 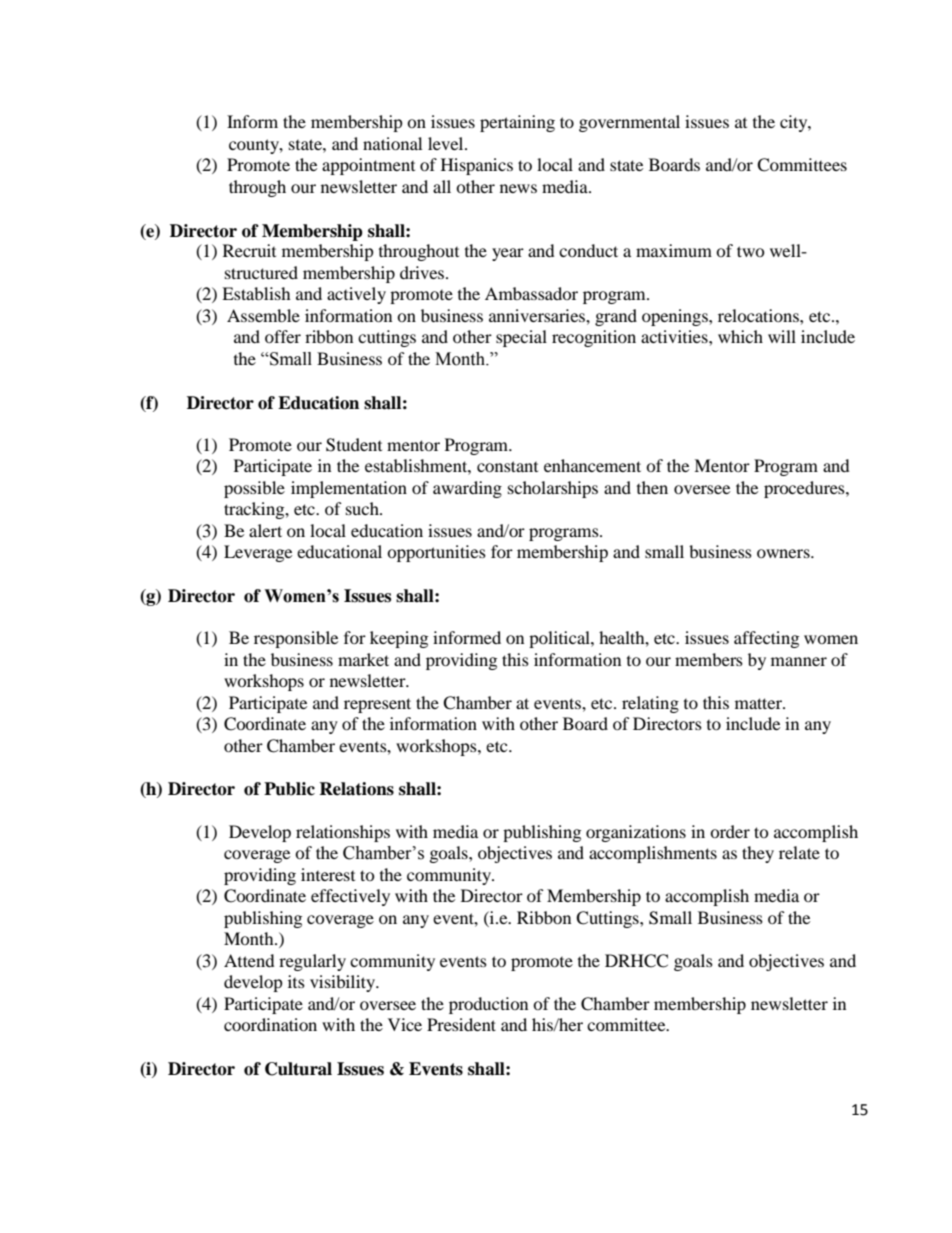 What do you see at coordinates (298, 1069) in the document?
I see `Cultural` at bounding box center [298, 1069].
